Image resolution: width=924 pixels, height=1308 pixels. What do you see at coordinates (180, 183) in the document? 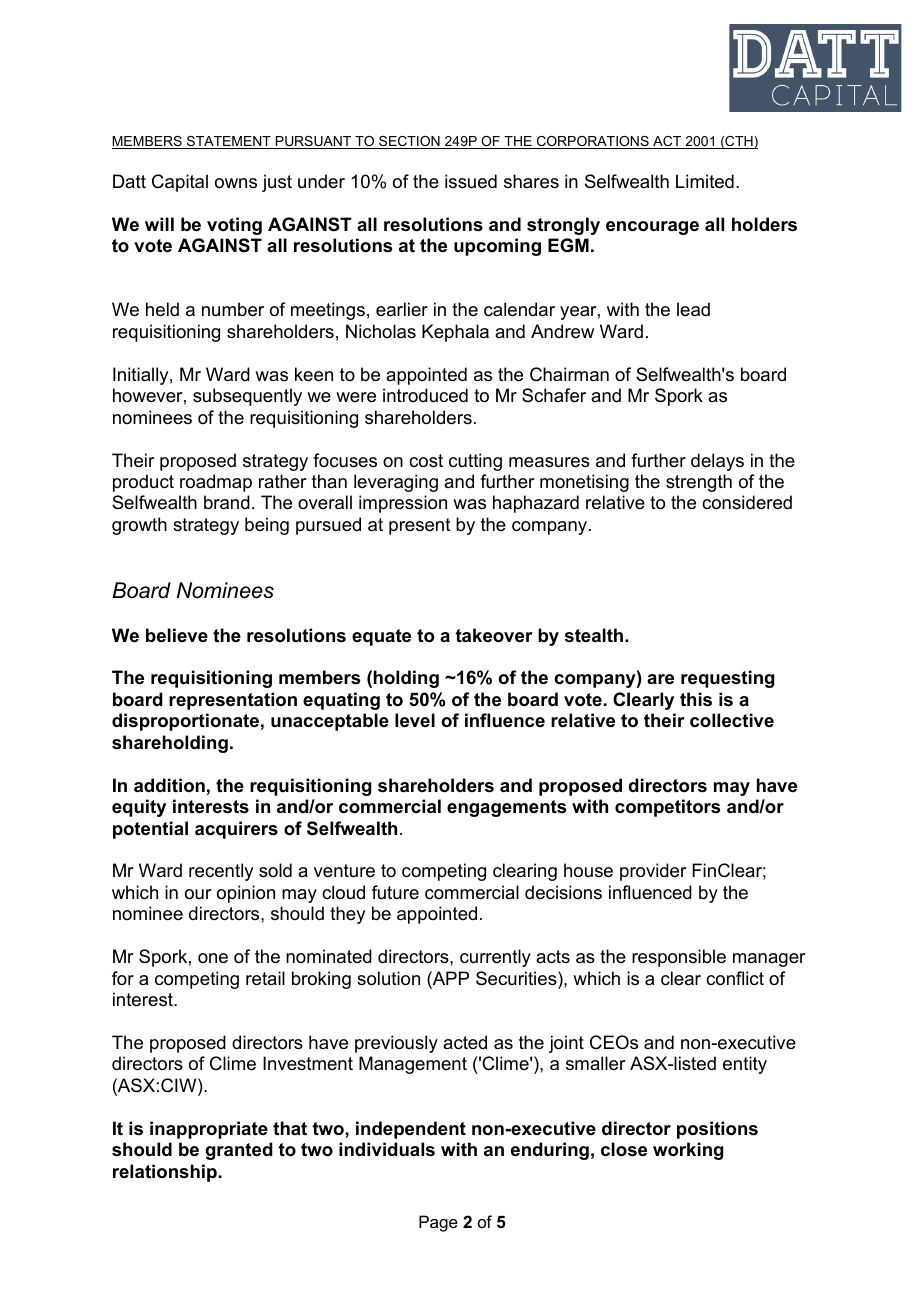
I see `Capital` at bounding box center [180, 183].
